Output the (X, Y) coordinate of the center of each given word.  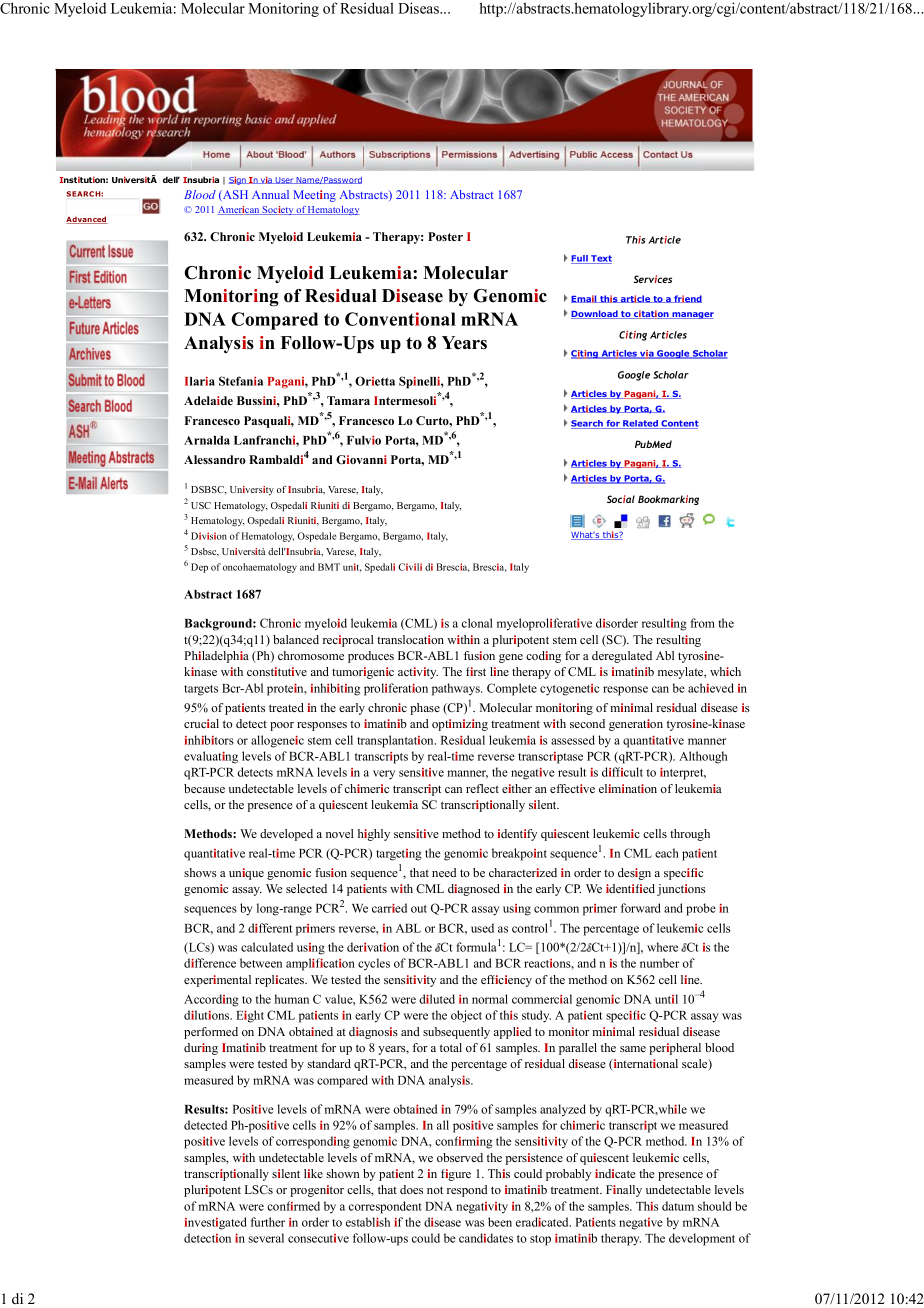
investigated (216, 1223)
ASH (234, 195)
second (587, 723)
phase (425, 709)
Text (600, 259)
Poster (445, 236)
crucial (201, 723)
